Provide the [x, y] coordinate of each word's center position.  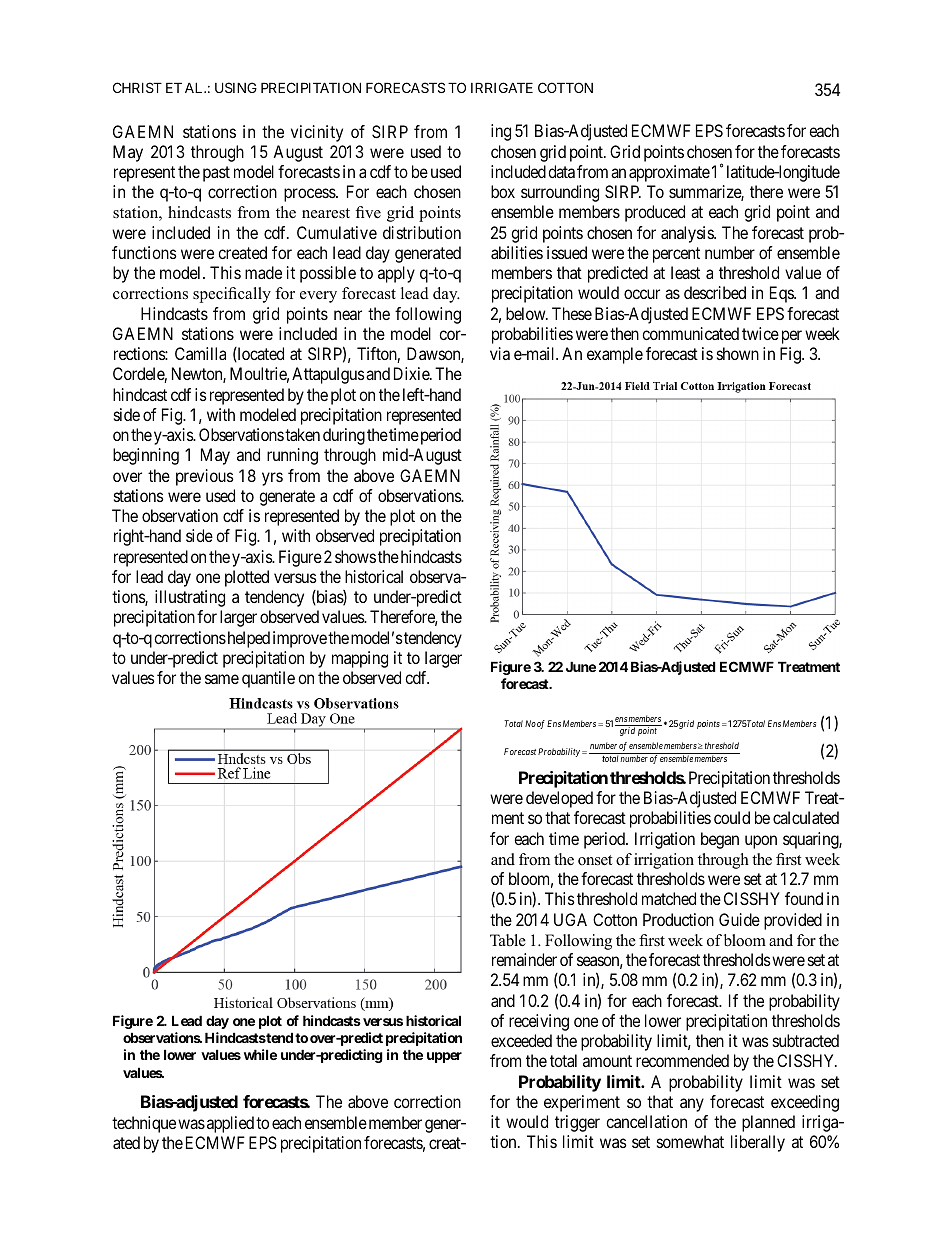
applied [230, 1124]
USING [236, 87]
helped [247, 639]
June [581, 666]
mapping [360, 659]
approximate [669, 173]
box [503, 191]
